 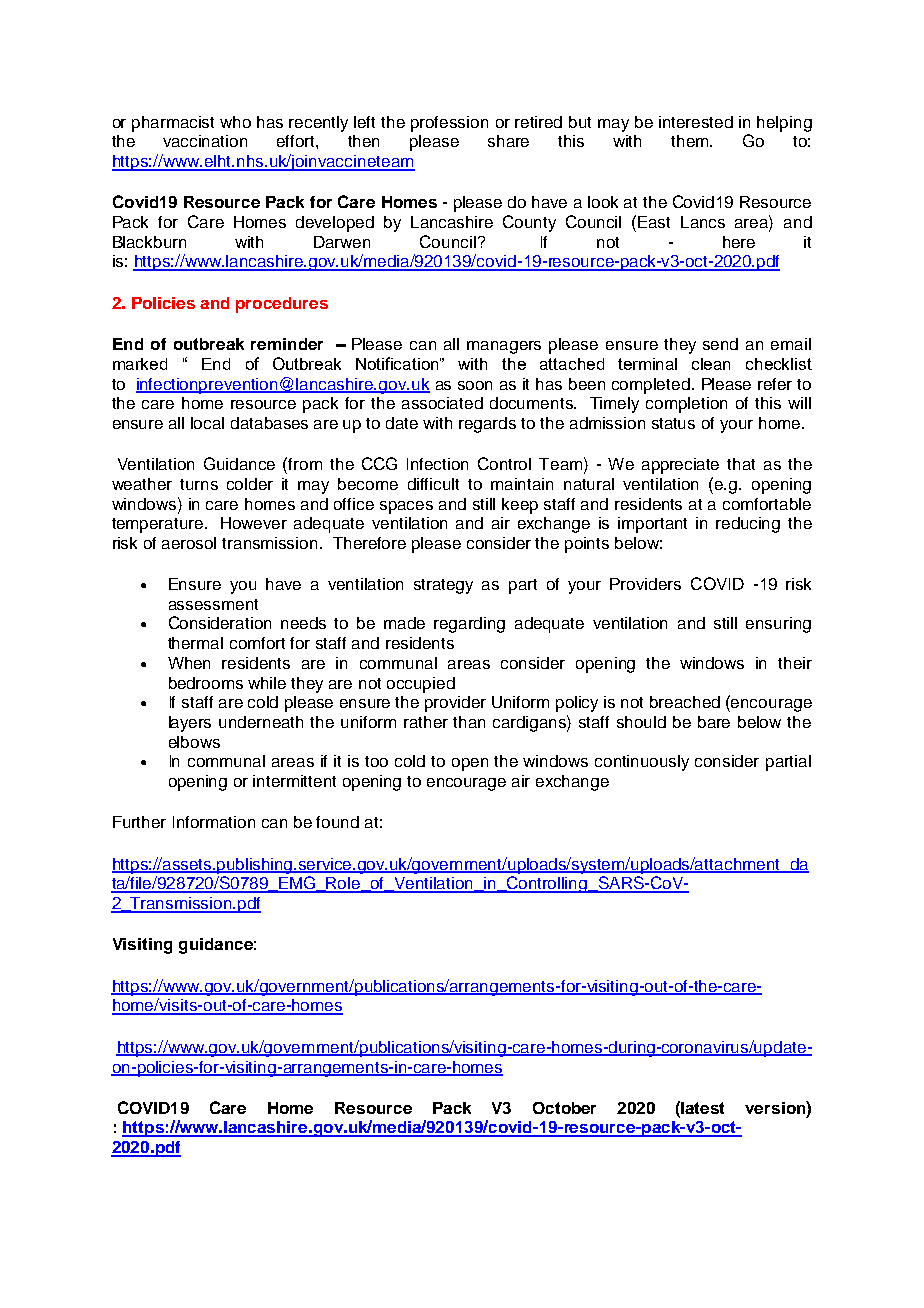 What do you see at coordinates (214, 822) in the document?
I see `Information` at bounding box center [214, 822].
